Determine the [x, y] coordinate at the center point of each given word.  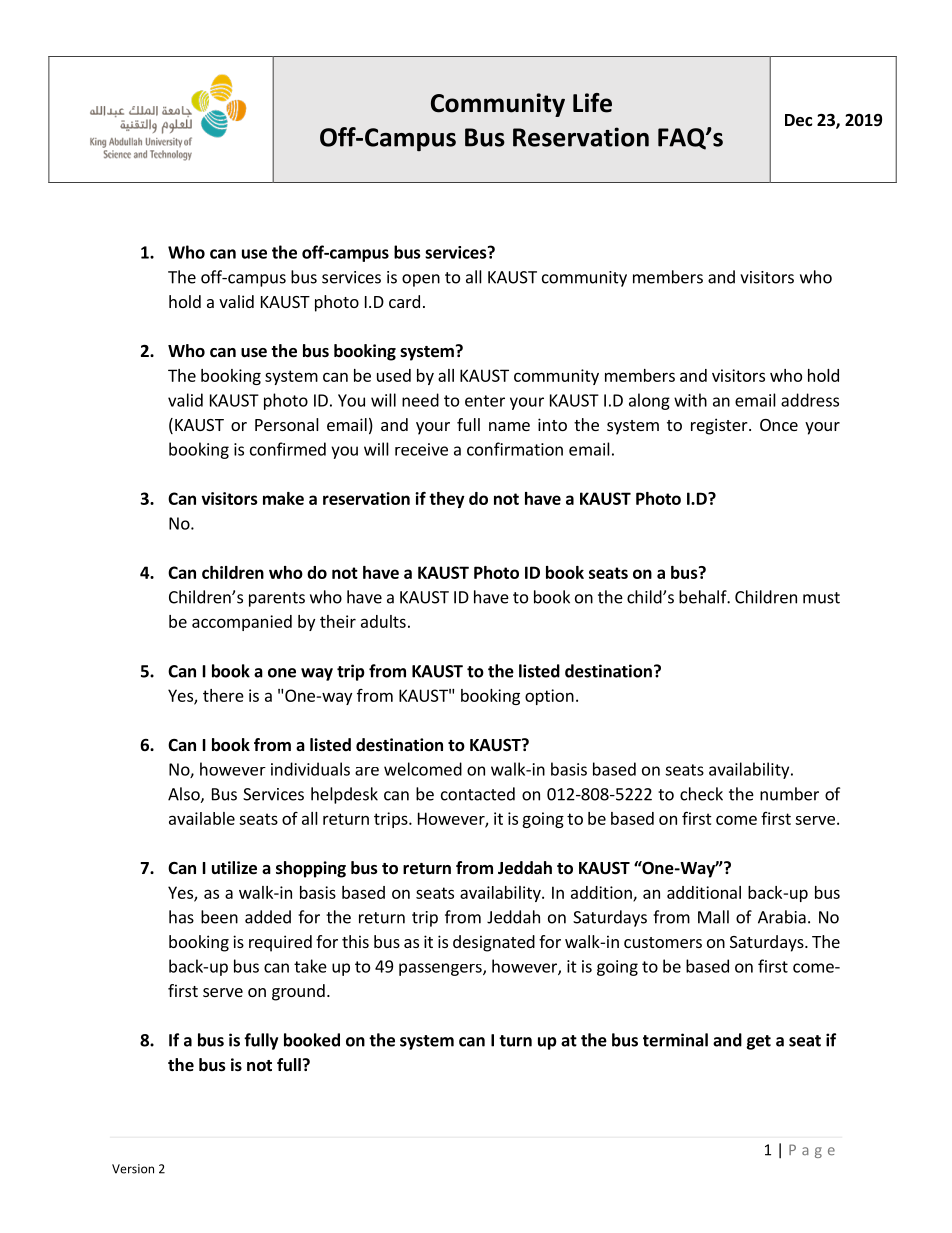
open [421, 280]
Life [592, 103]
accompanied [242, 623]
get [758, 1042]
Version [133, 1169]
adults [383, 621]
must [821, 598]
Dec [798, 120]
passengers [441, 969]
